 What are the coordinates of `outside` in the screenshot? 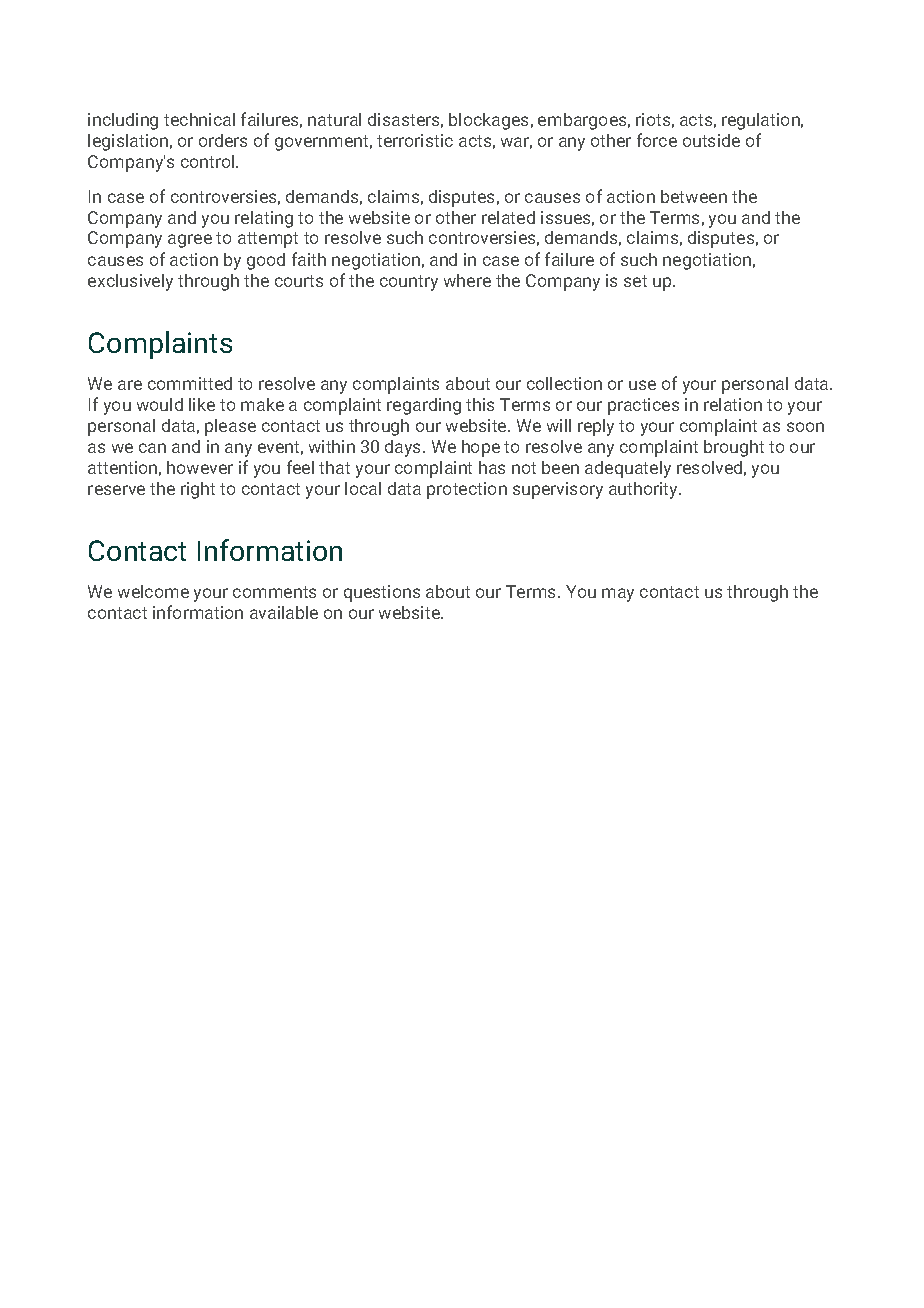 It's located at (711, 140).
